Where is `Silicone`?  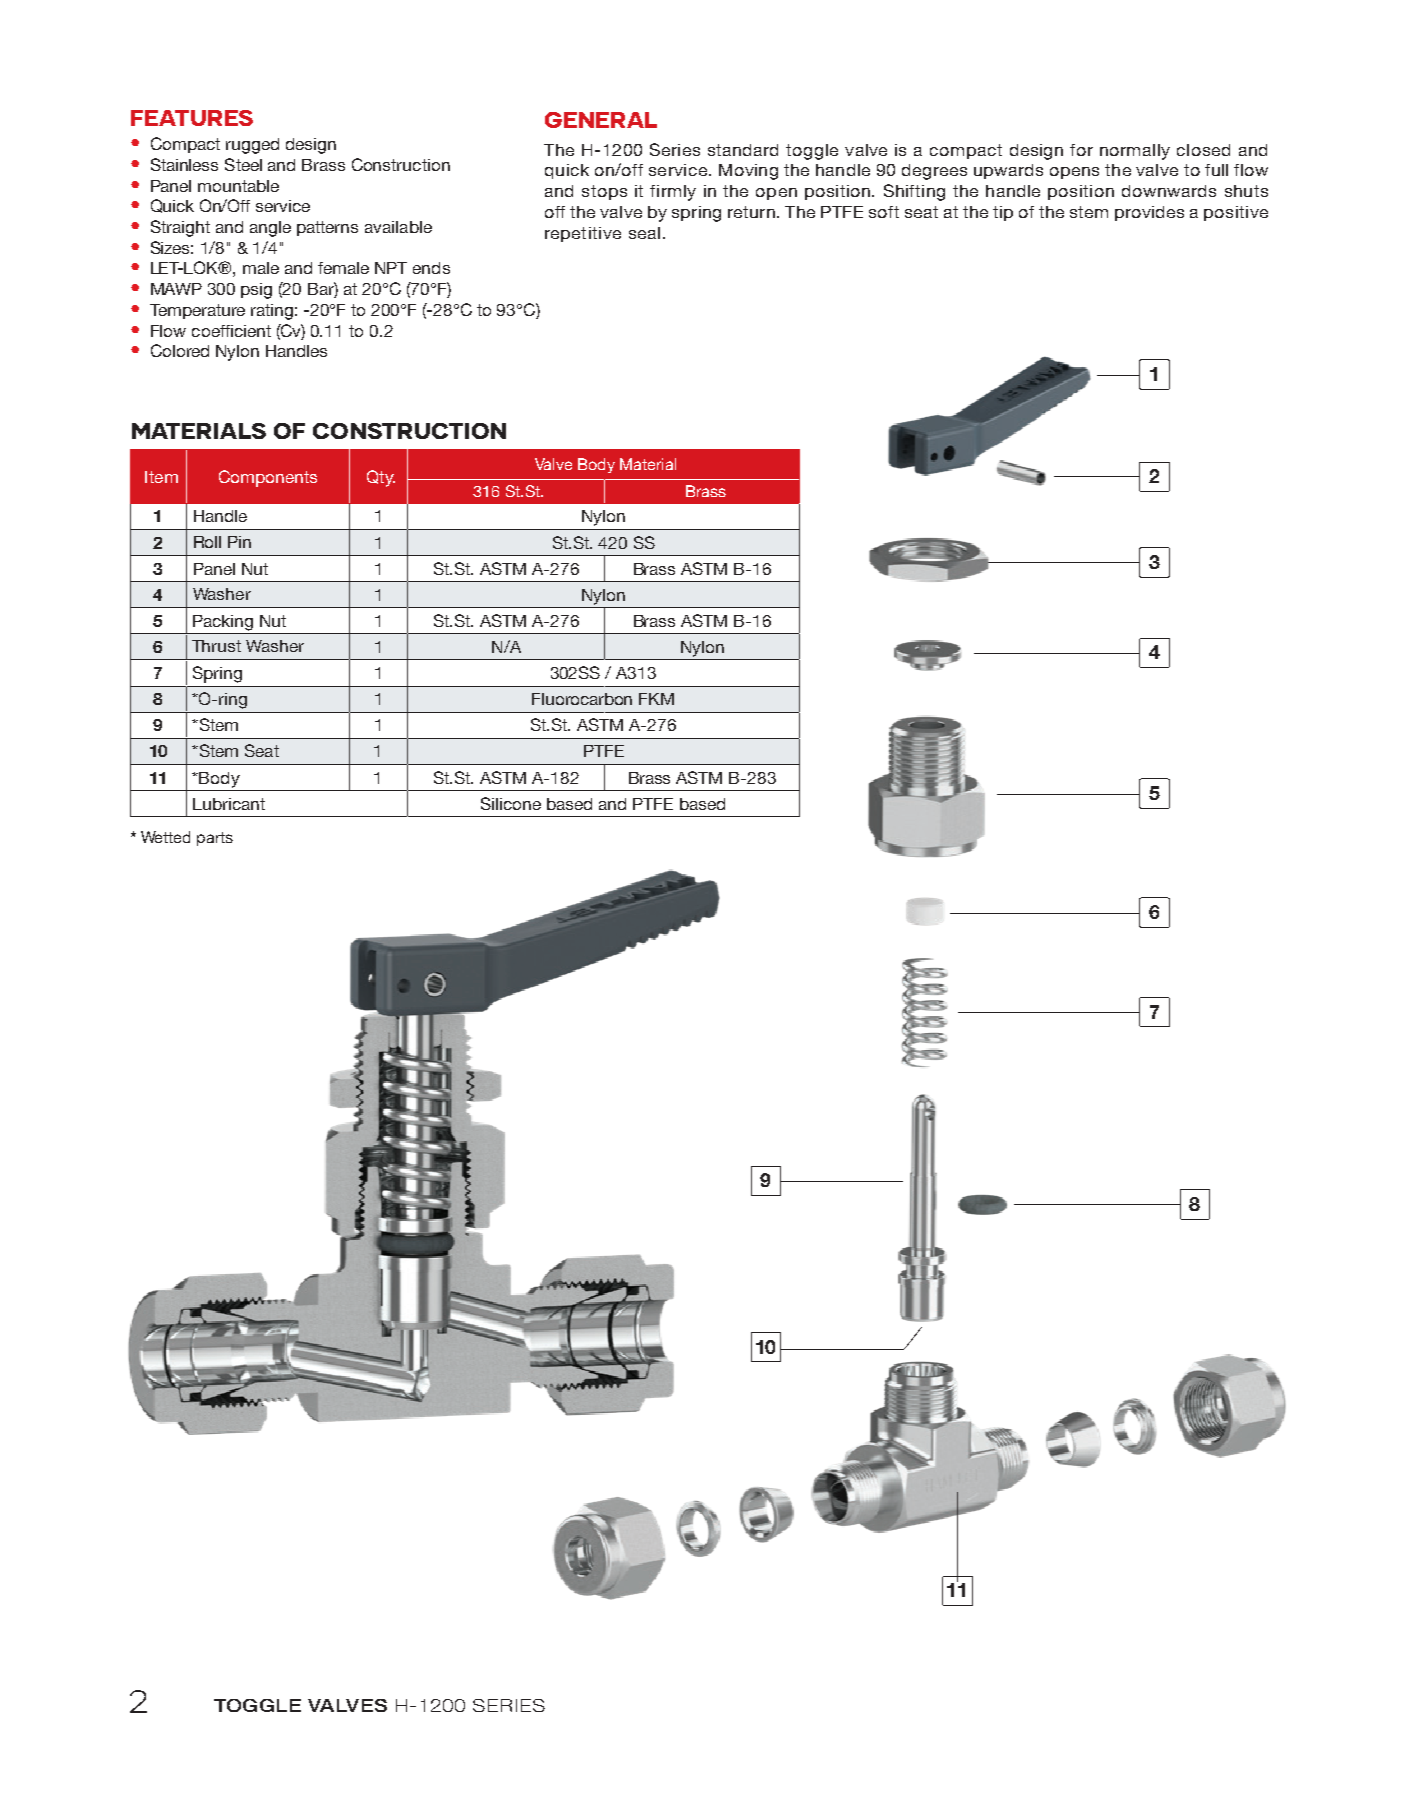
Silicone is located at coordinates (511, 803).
